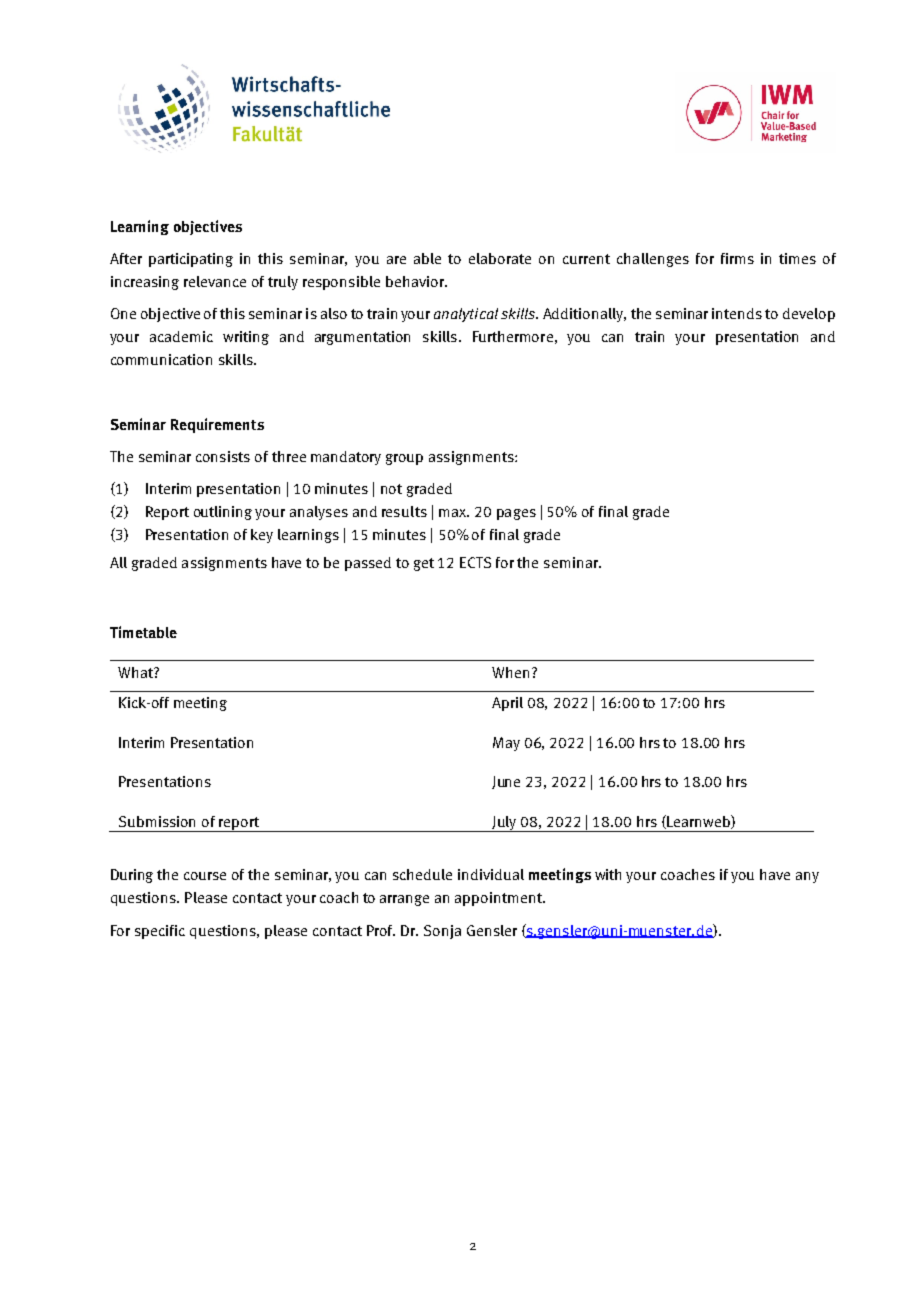 The image size is (924, 1308). What do you see at coordinates (416, 281) in the screenshot?
I see `behavior` at bounding box center [416, 281].
